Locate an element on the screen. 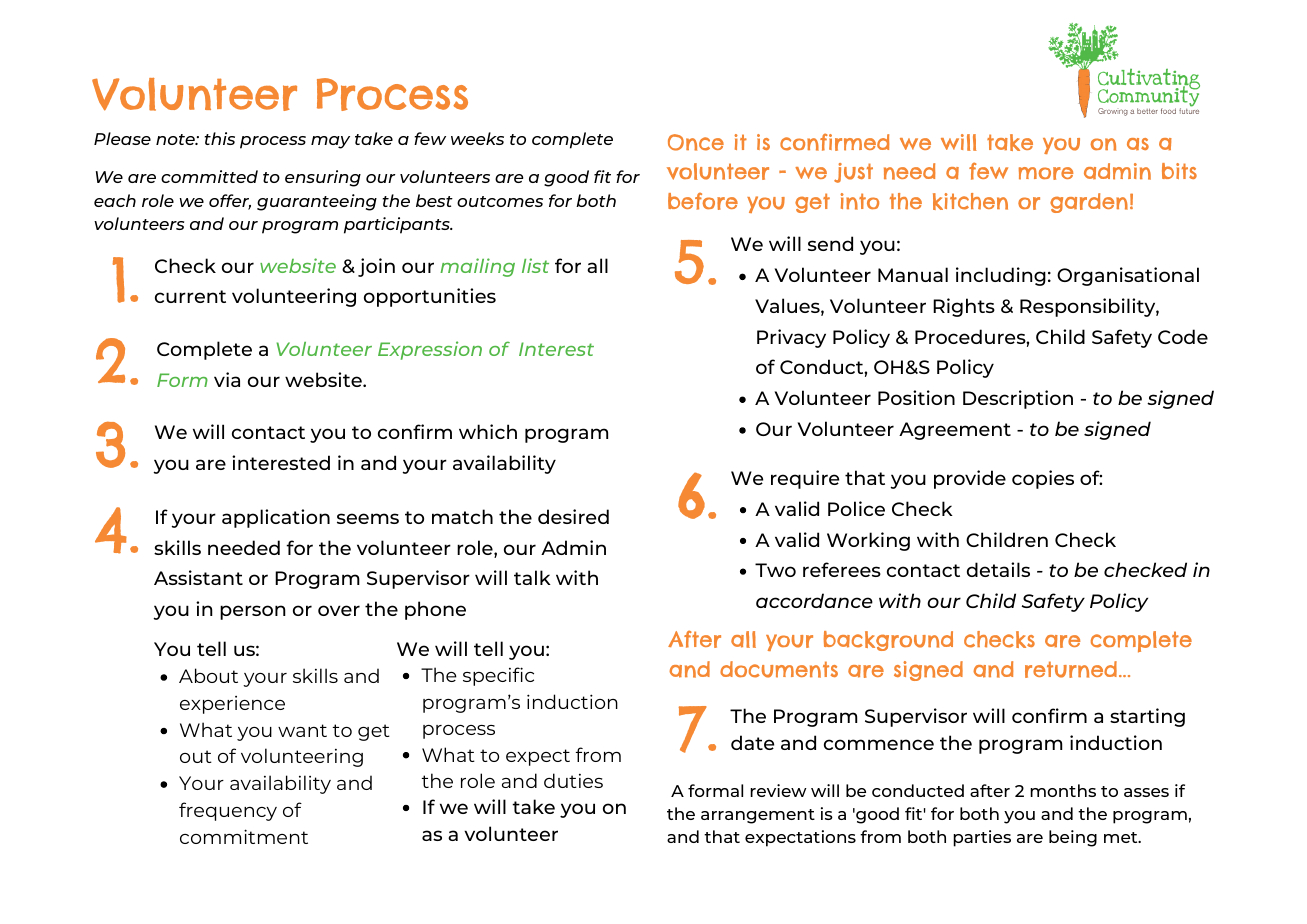 Image resolution: width=1307 pixels, height=924 pixels. desired is located at coordinates (573, 516).
